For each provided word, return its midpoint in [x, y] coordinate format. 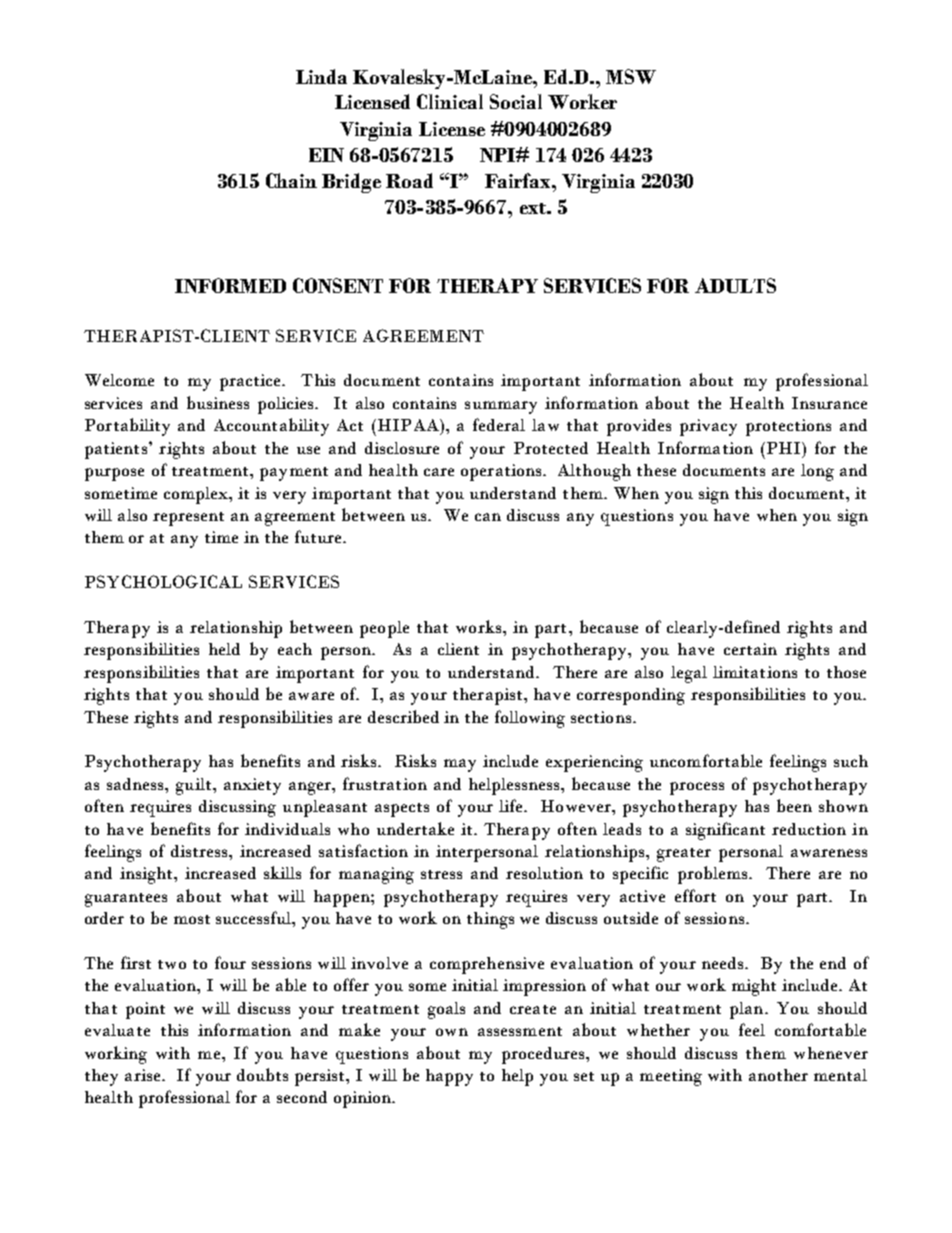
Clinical [450, 101]
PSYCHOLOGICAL [163, 581]
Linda [321, 76]
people [384, 629]
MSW [631, 76]
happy [449, 1077]
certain [750, 649]
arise [142, 1075]
